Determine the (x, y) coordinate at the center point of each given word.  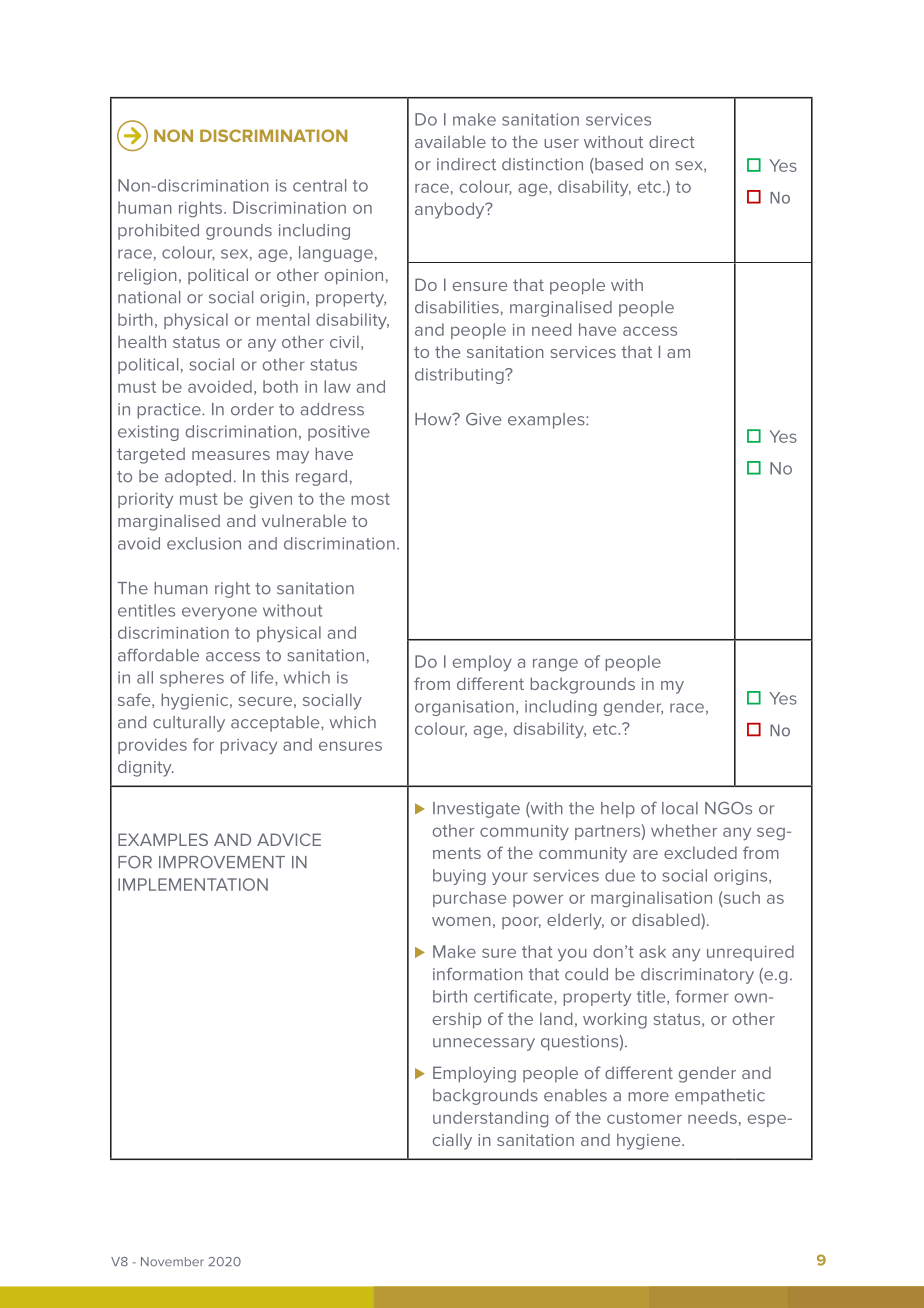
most (370, 499)
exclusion (204, 543)
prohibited (158, 232)
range (555, 665)
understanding (490, 1119)
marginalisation (651, 899)
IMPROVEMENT (222, 862)
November (172, 1262)
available (450, 141)
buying (459, 877)
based (618, 164)
